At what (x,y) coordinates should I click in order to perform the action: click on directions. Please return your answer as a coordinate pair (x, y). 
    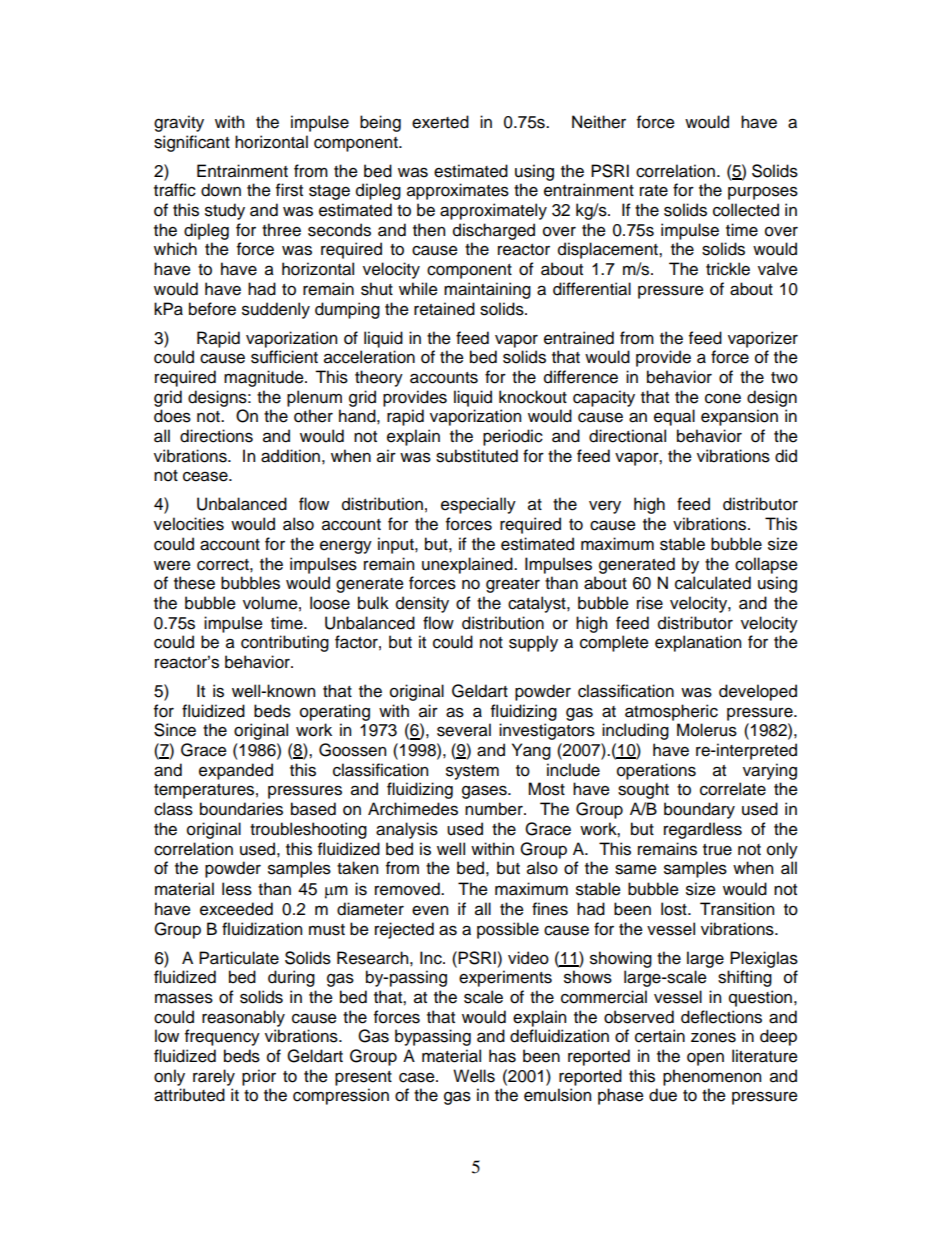
    Looking at the image, I should click on (216, 436).
